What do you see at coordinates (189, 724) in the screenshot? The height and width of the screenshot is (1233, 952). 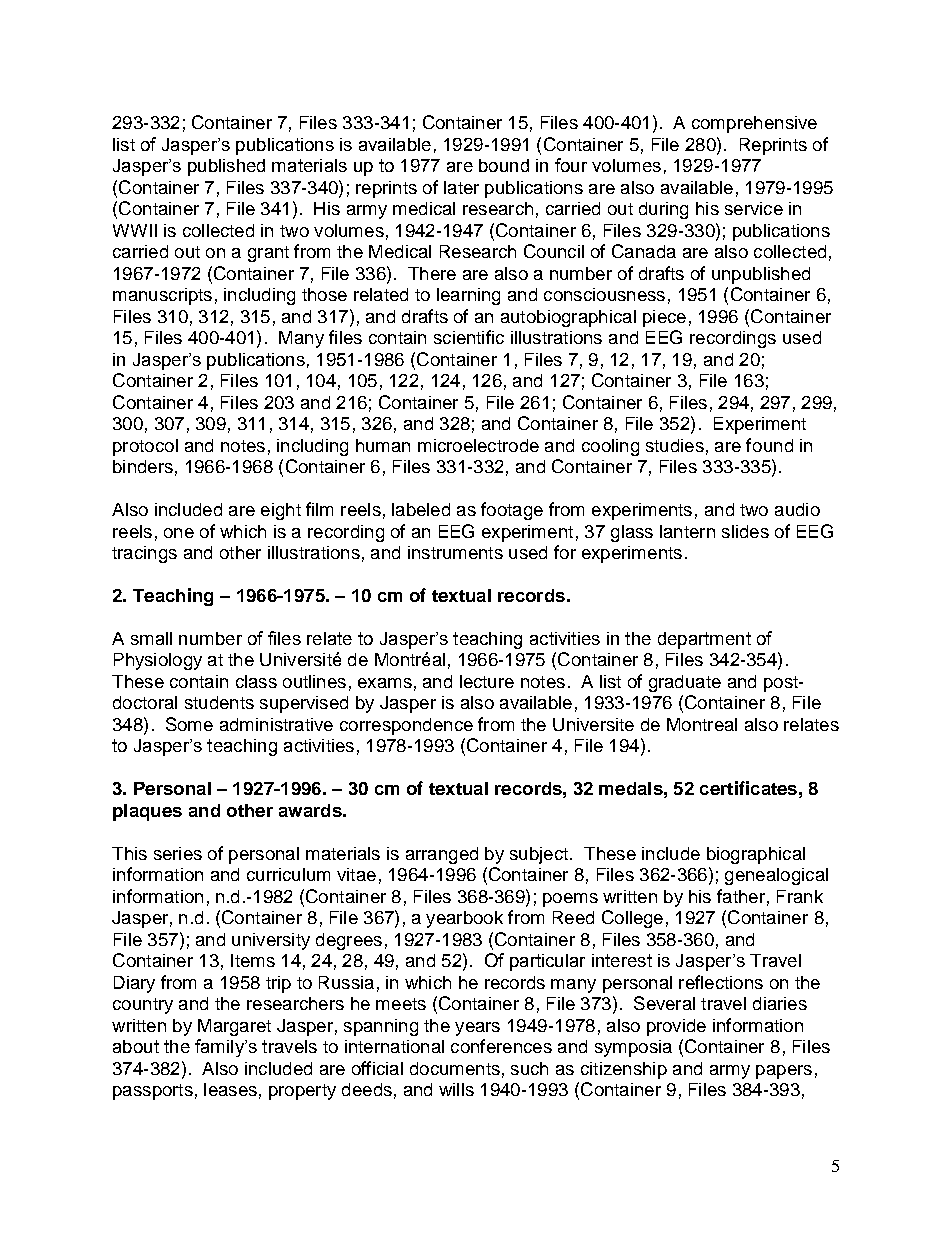 I see `Some` at bounding box center [189, 724].
